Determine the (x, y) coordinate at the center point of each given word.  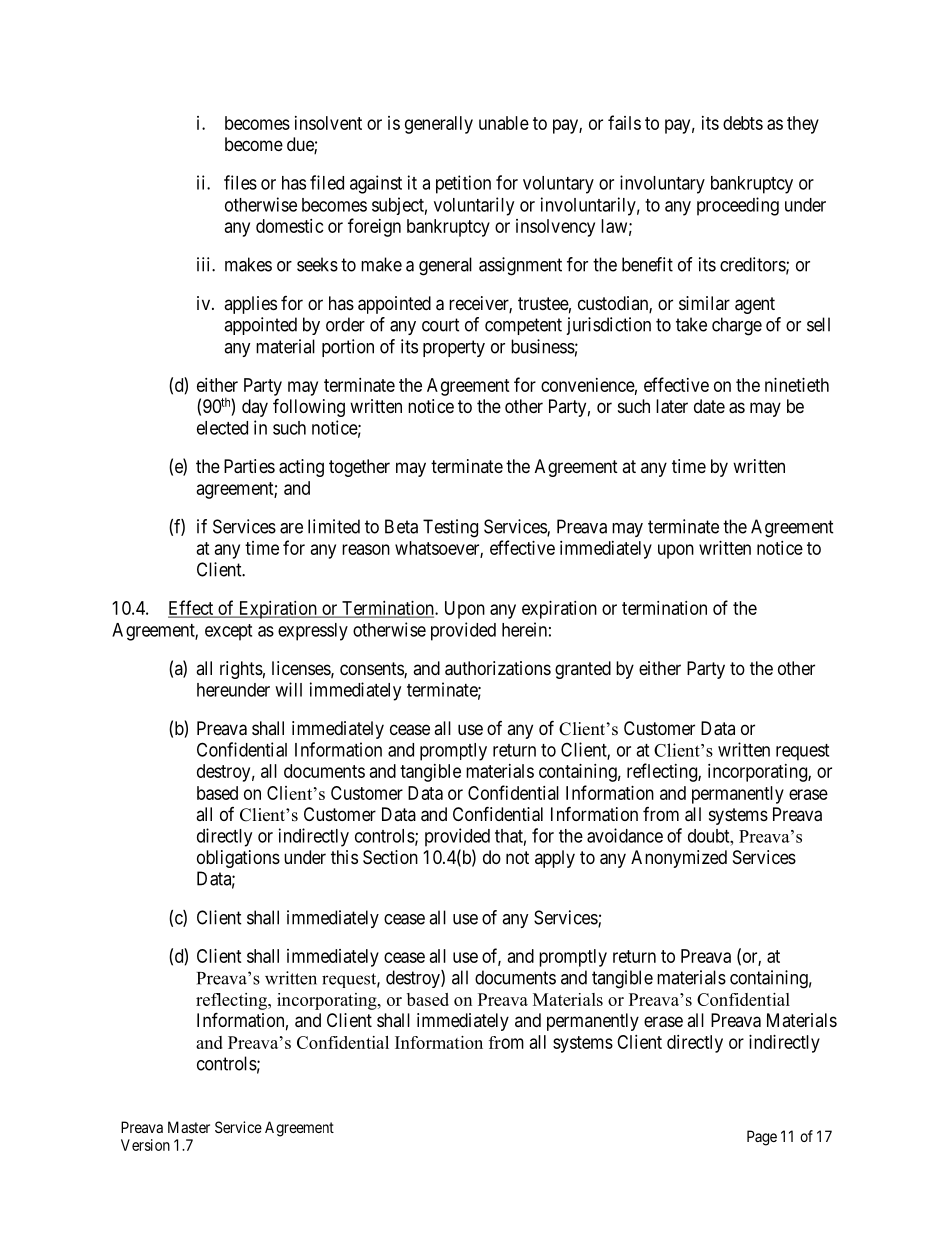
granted (583, 670)
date (709, 406)
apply (555, 859)
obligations (238, 859)
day (255, 408)
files (240, 182)
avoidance (625, 835)
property (454, 348)
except (228, 632)
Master (189, 1127)
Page (762, 1138)
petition (463, 184)
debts (743, 123)
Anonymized (679, 859)
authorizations (498, 668)
